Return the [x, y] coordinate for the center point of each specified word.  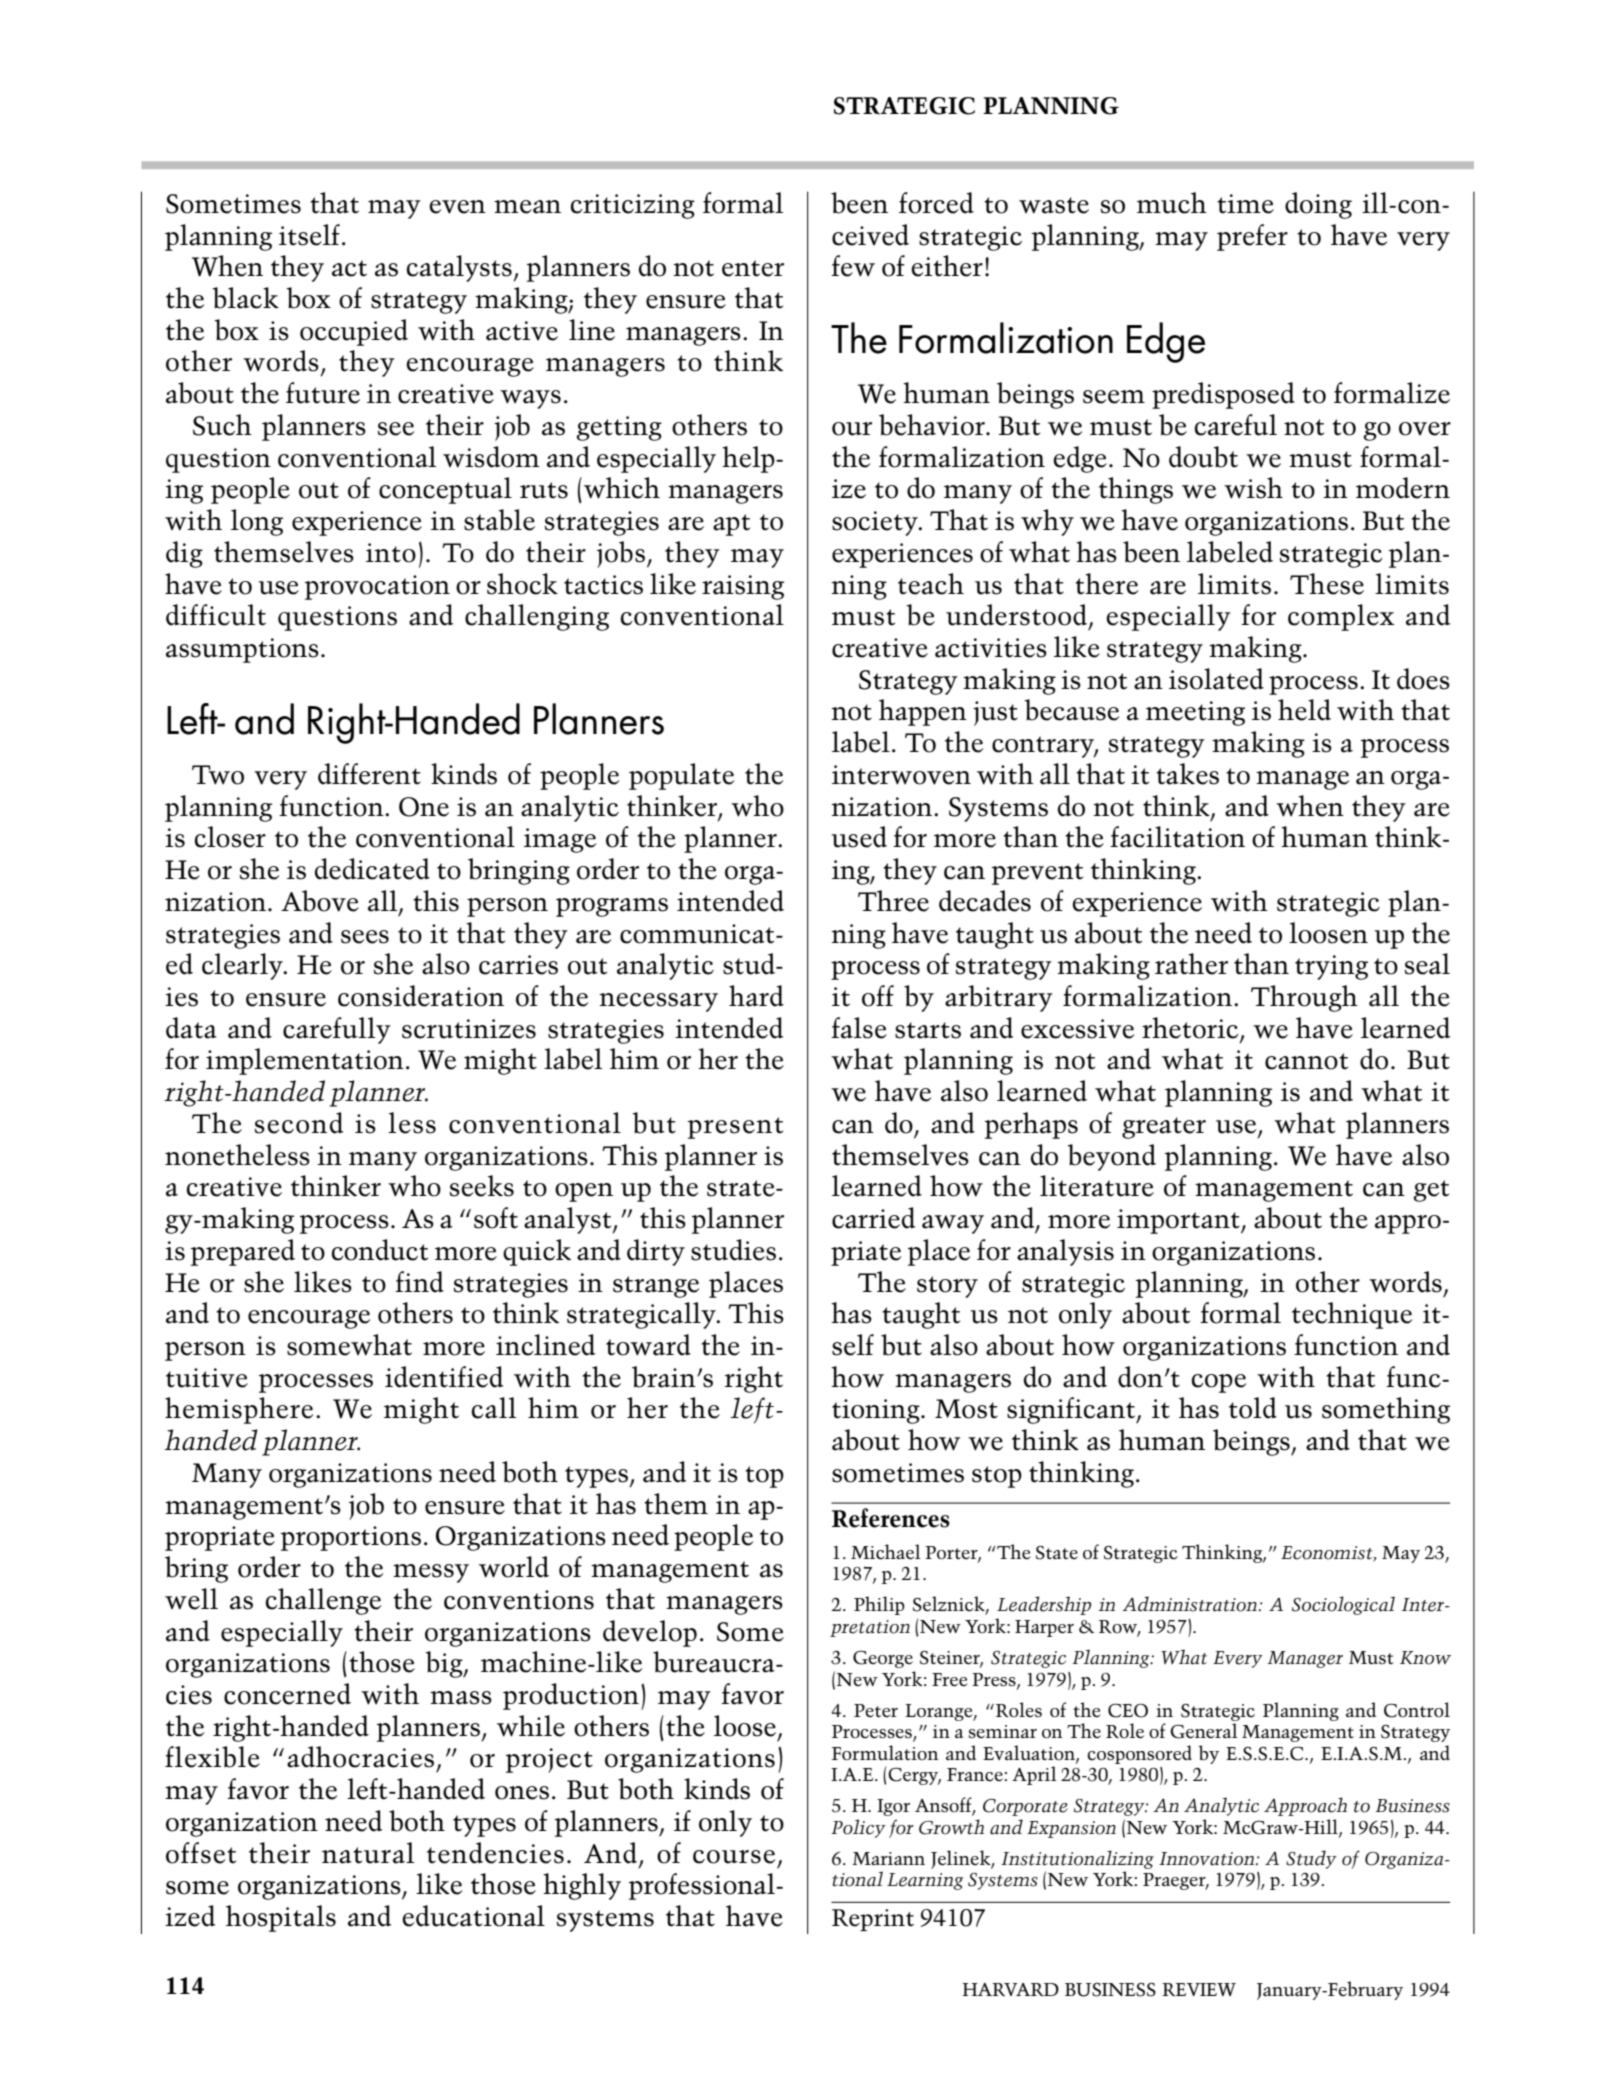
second [299, 1123]
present [735, 1128]
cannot [1306, 1061]
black [245, 298]
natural [368, 1853]
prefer [1252, 237]
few [853, 266]
